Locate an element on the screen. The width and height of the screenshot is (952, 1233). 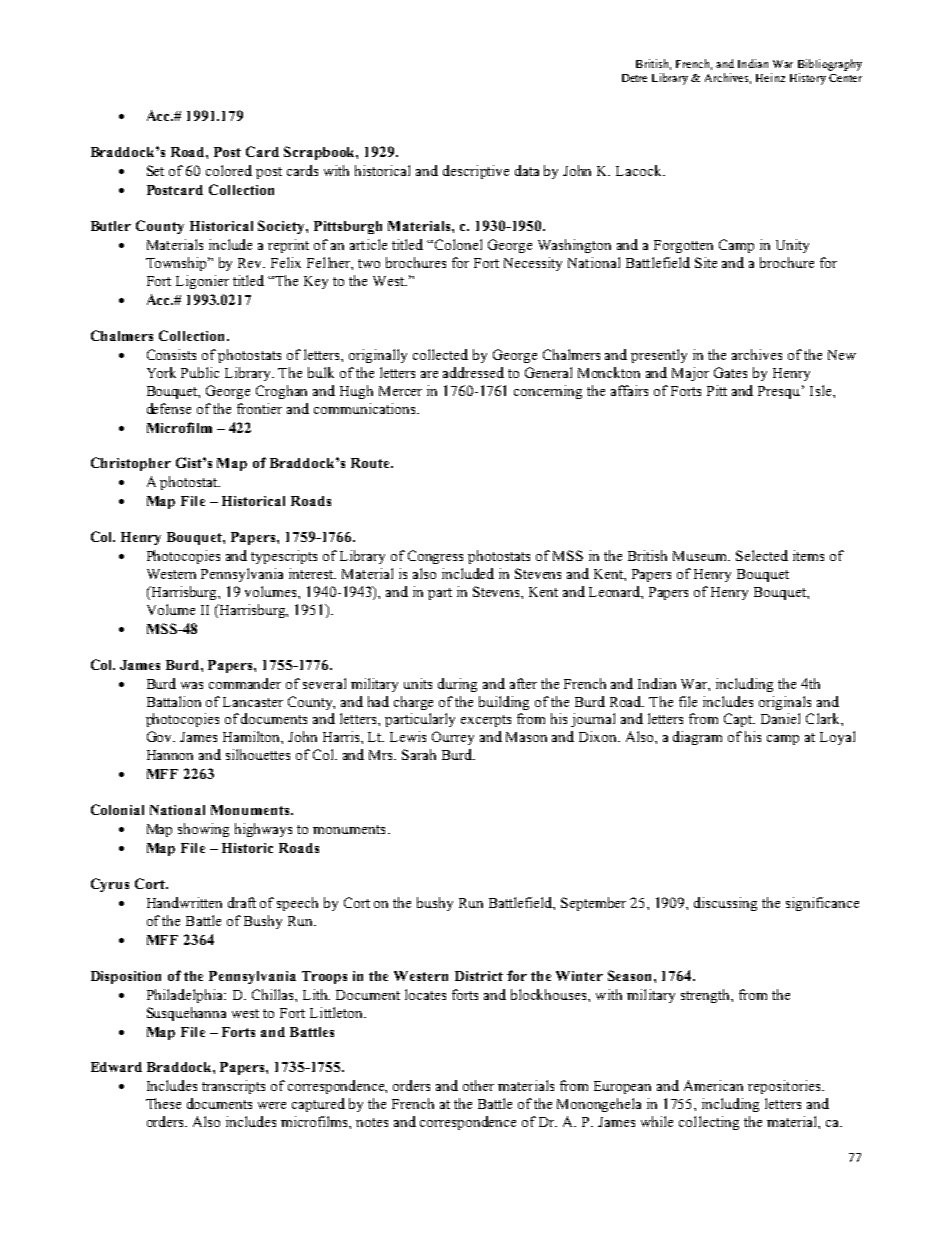
Battalion is located at coordinates (174, 701).
